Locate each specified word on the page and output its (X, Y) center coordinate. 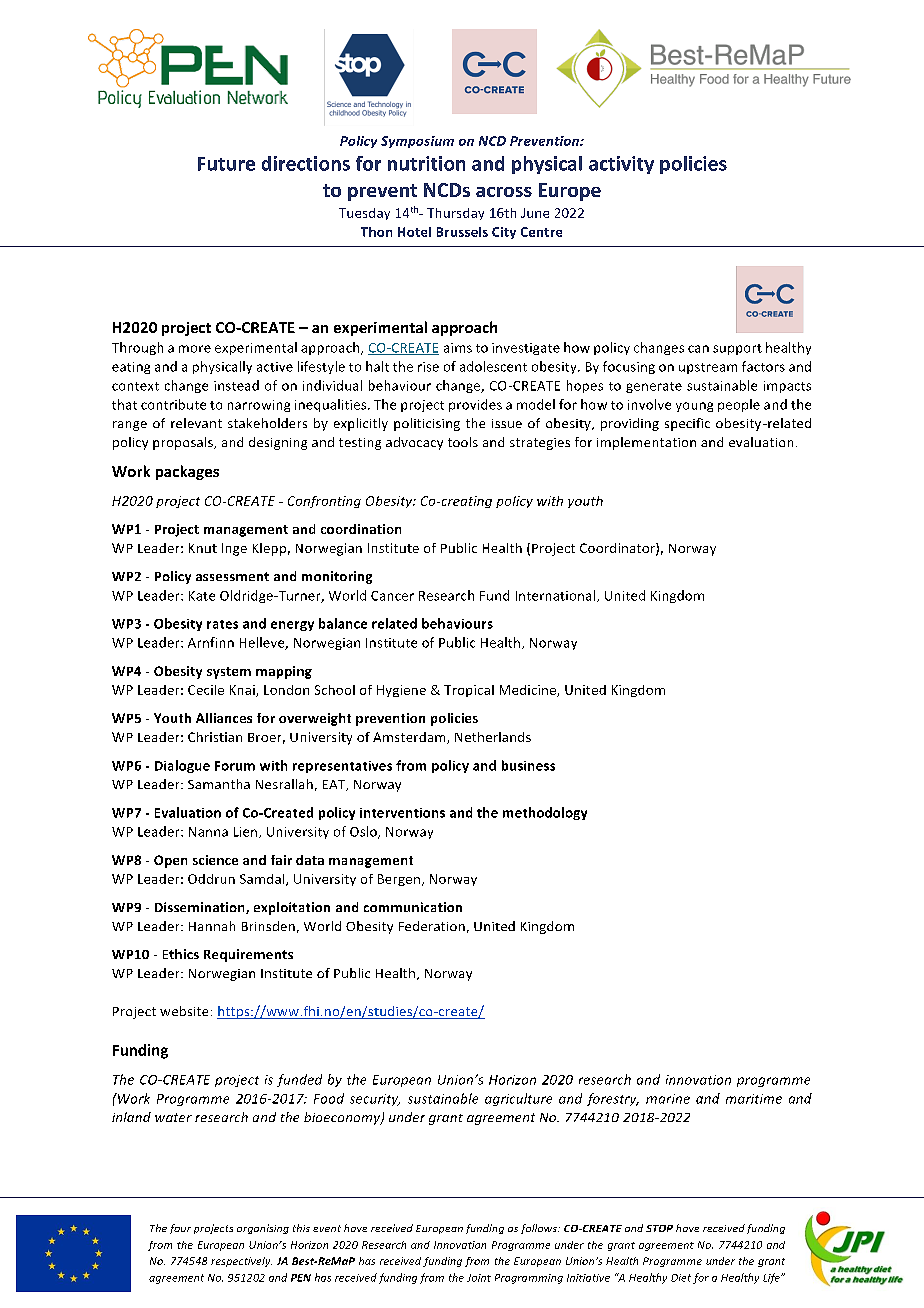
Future (226, 164)
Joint (479, 1278)
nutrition (426, 163)
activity (621, 165)
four (180, 1229)
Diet (681, 1278)
